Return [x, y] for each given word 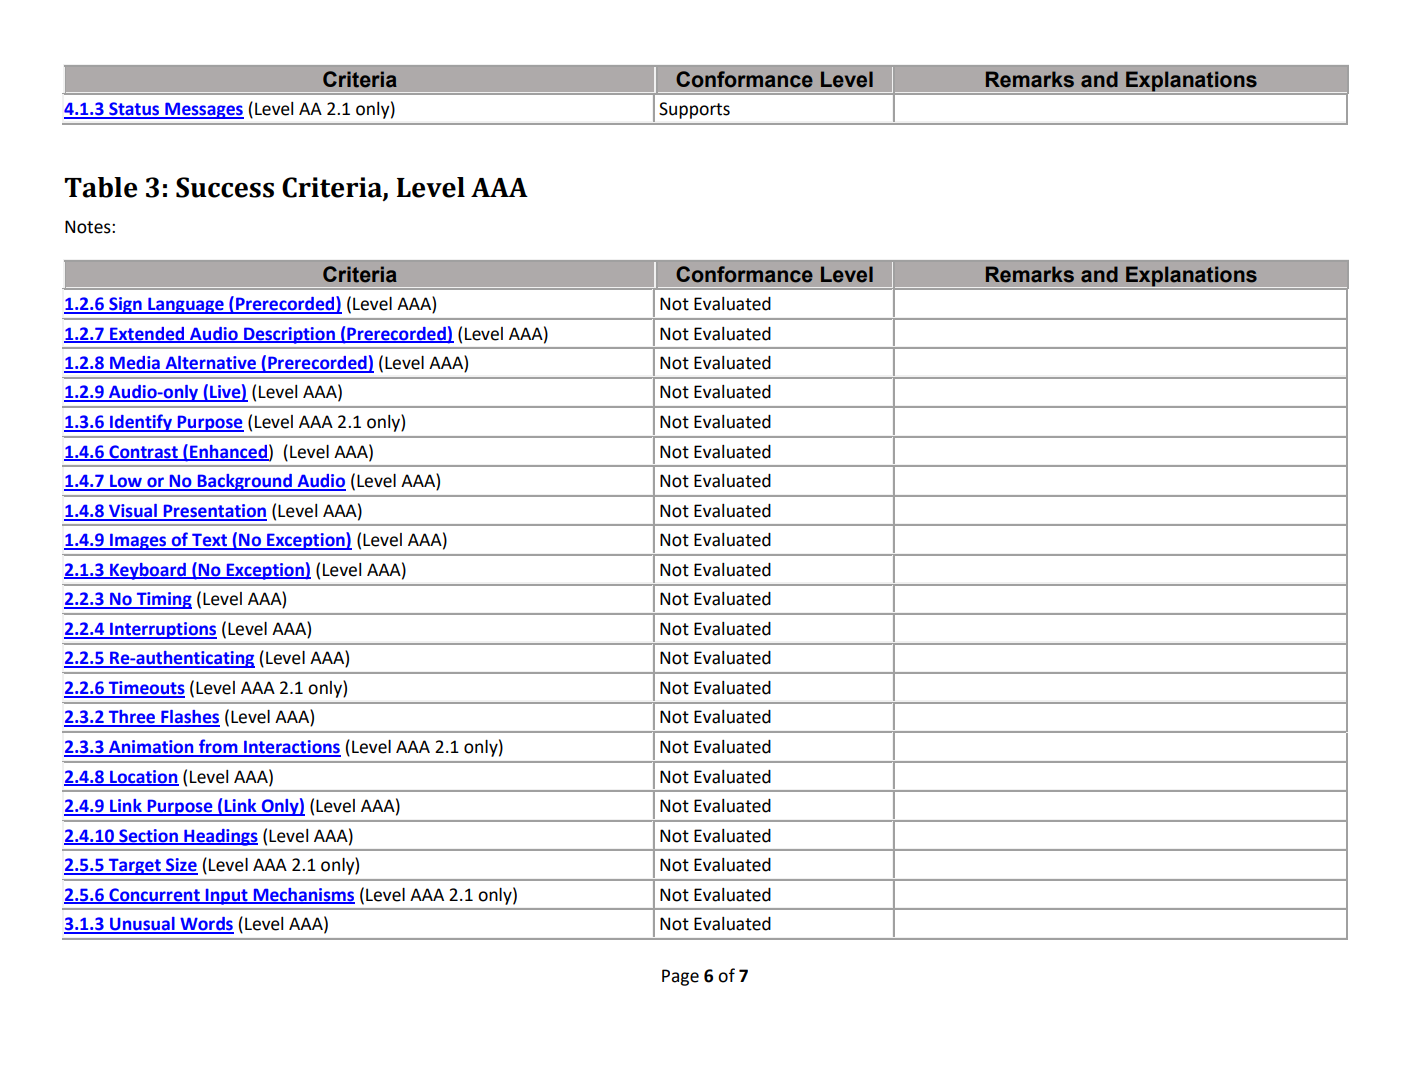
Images [138, 541]
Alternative [210, 364]
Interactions [291, 748]
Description [289, 335]
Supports [694, 110]
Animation [151, 748]
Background [244, 482]
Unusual [142, 925]
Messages [203, 111]
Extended [147, 334]
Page [680, 977]
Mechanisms [303, 895]
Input [226, 897]
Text [210, 541]
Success [225, 187]
